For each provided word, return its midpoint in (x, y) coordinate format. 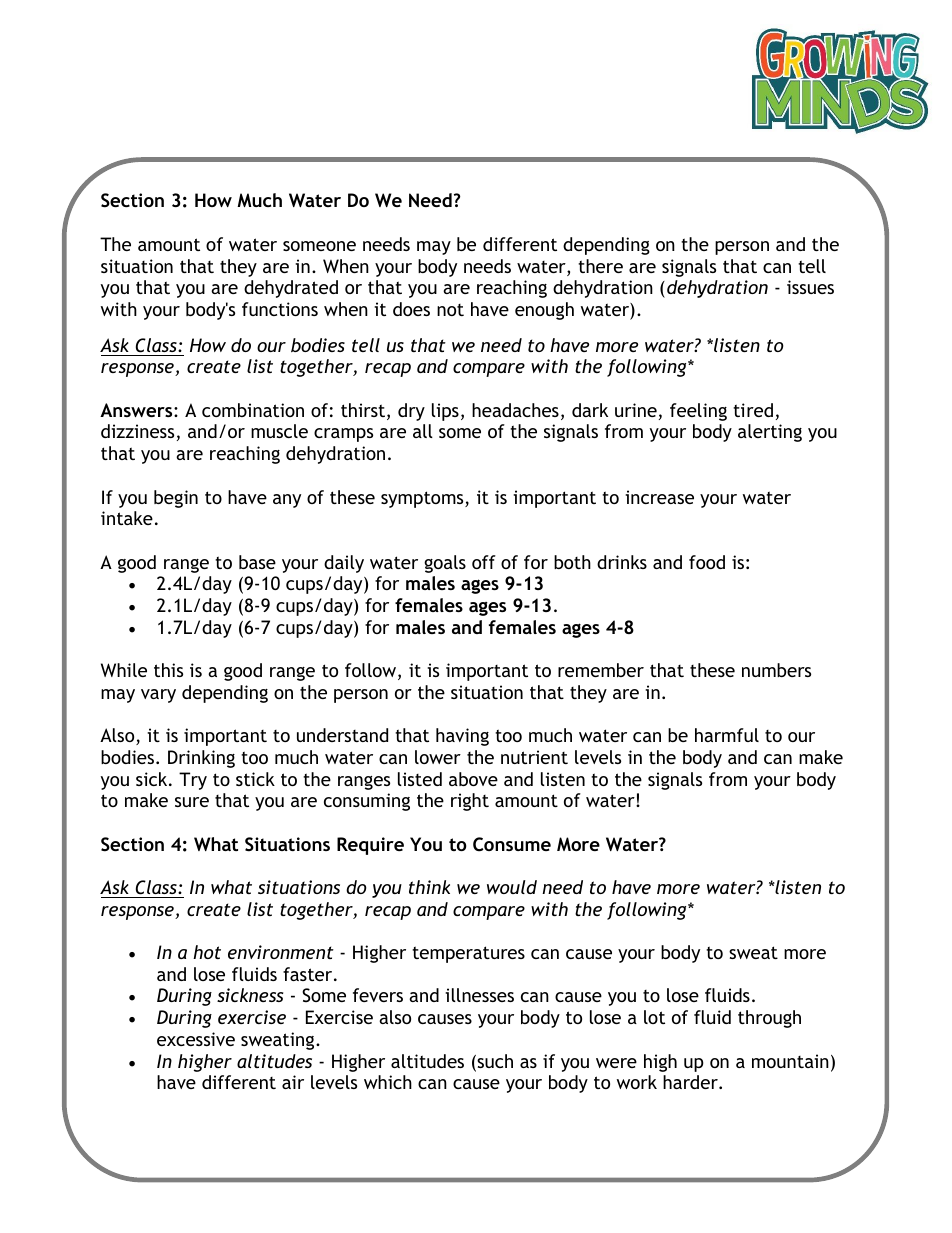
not (450, 310)
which (388, 1082)
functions (280, 309)
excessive (196, 1039)
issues (810, 287)
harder (691, 1082)
